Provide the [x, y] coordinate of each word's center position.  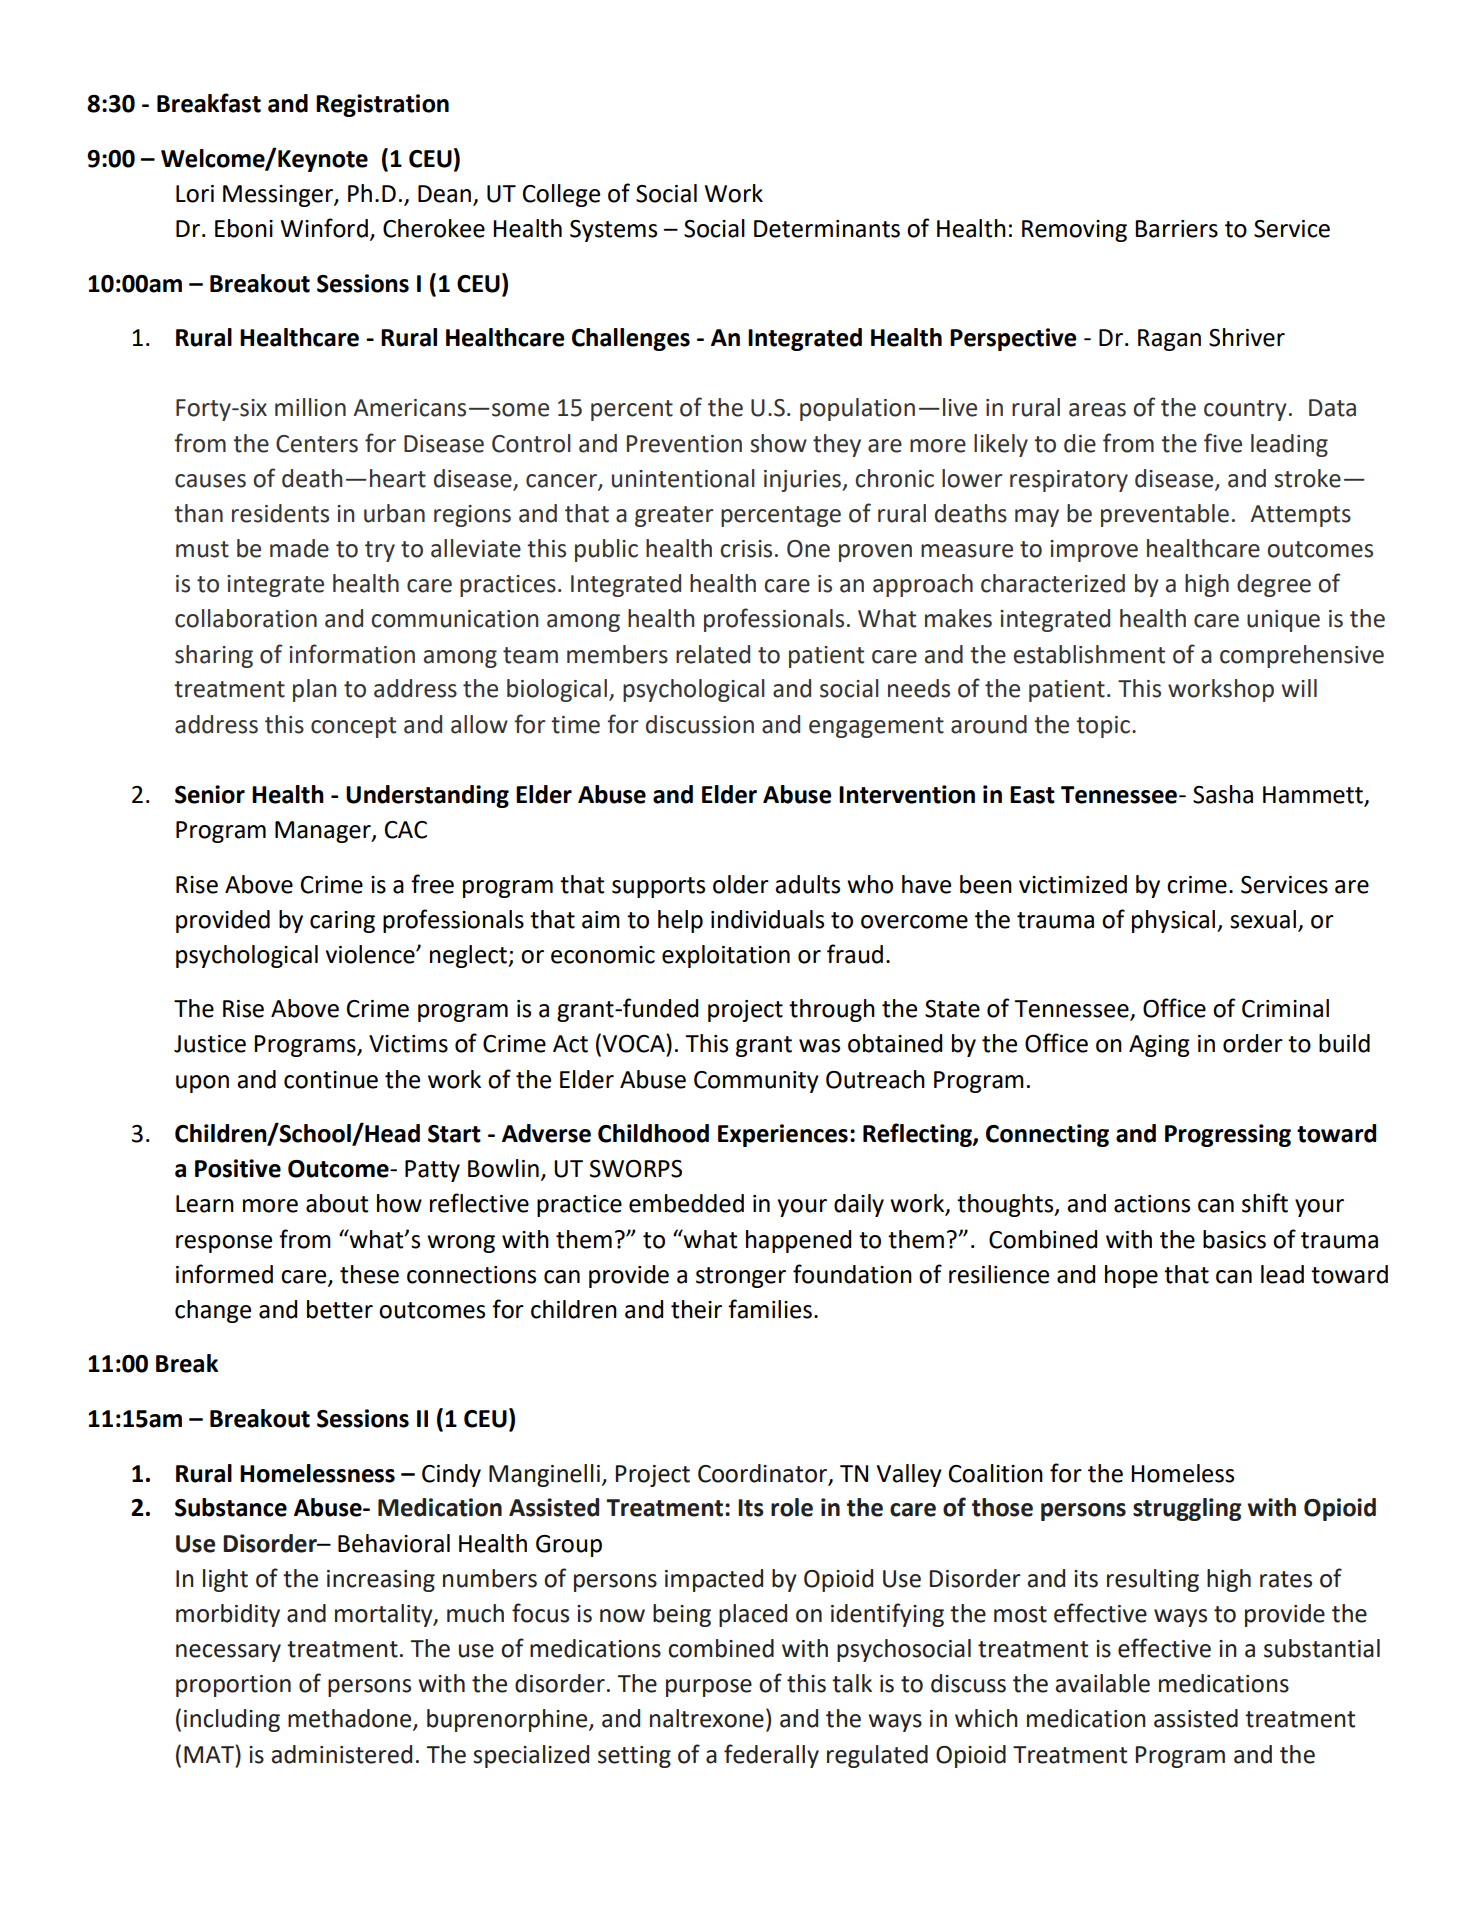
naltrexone [707, 1718]
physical [1173, 921]
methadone [351, 1719]
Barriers [1176, 229]
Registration [382, 105]
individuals [767, 919]
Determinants [827, 229]
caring [342, 922]
